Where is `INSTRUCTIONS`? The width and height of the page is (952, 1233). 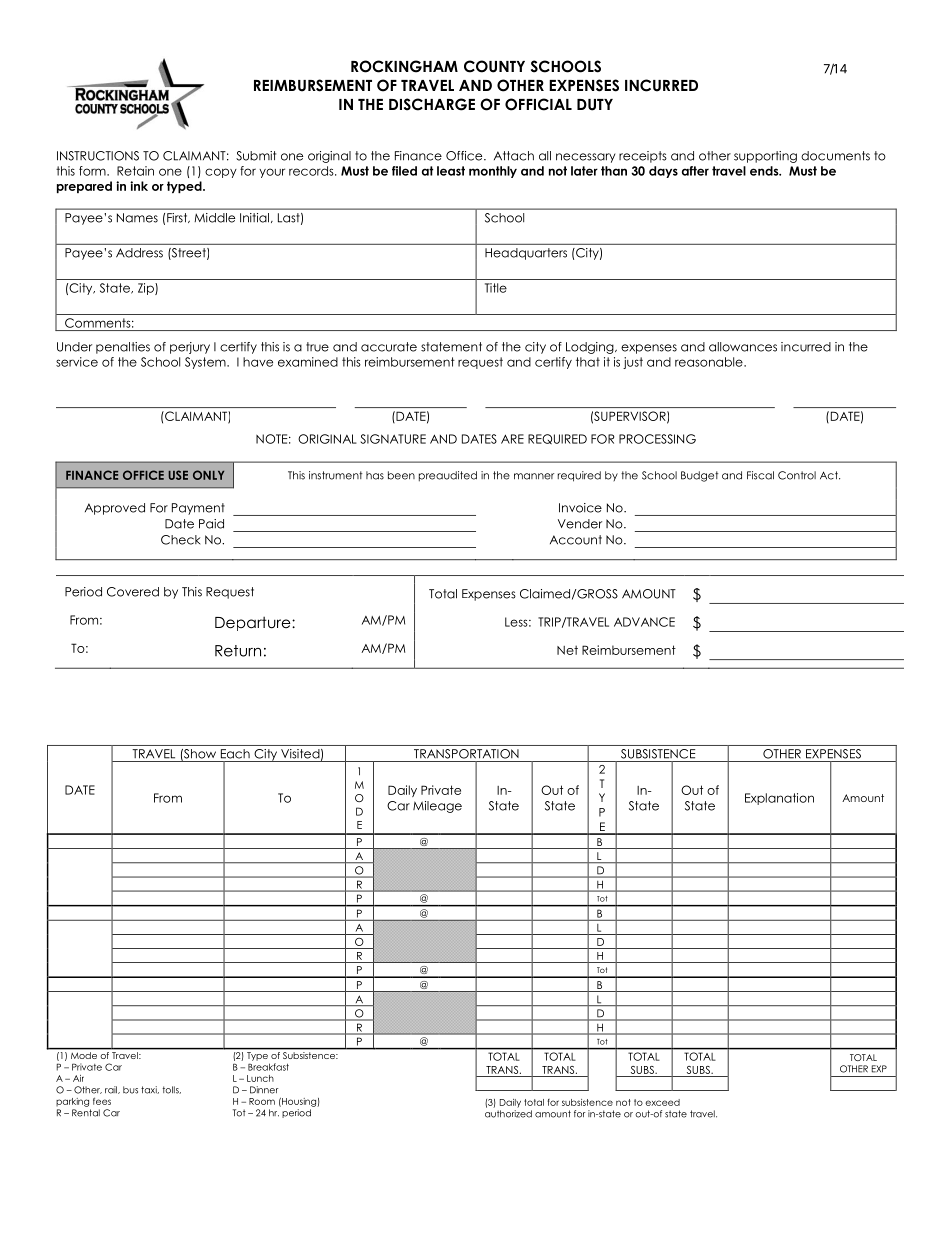 INSTRUCTIONS is located at coordinates (98, 156).
